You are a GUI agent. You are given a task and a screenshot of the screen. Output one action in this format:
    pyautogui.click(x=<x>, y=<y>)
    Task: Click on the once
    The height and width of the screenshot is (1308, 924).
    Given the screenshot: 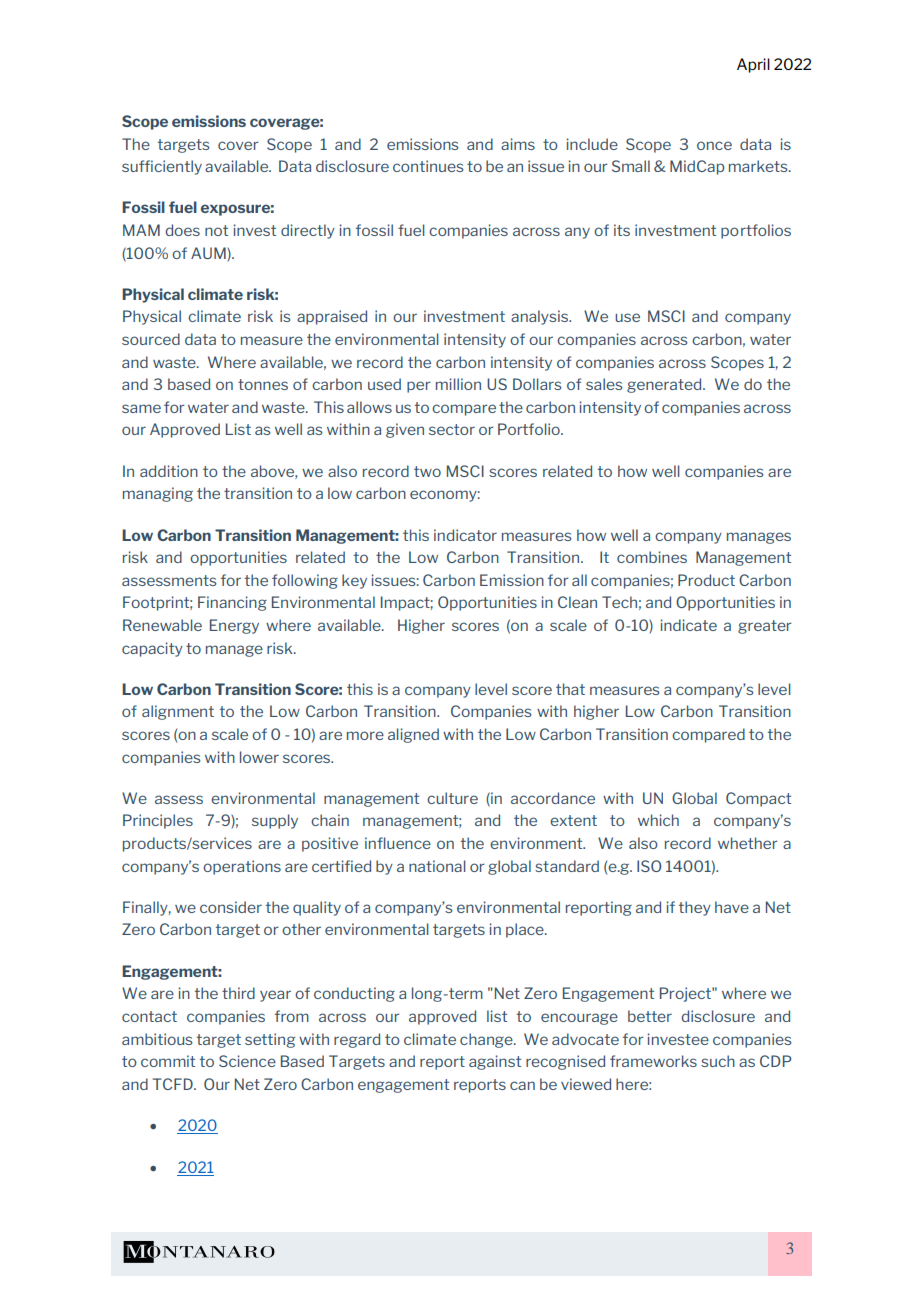 What is the action you would take?
    pyautogui.click(x=714, y=145)
